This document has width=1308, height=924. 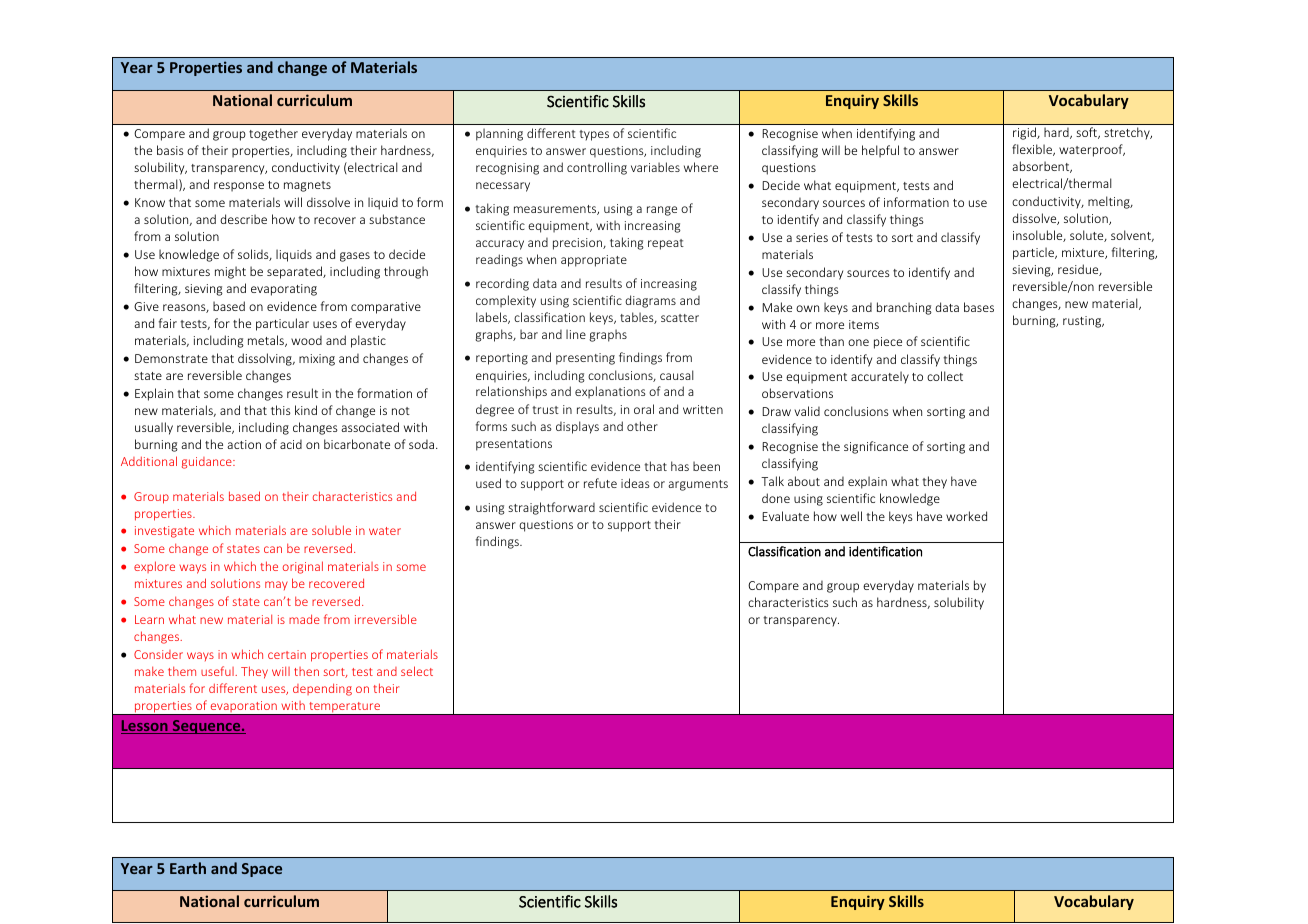 What do you see at coordinates (597, 168) in the document?
I see `controlling` at bounding box center [597, 168].
